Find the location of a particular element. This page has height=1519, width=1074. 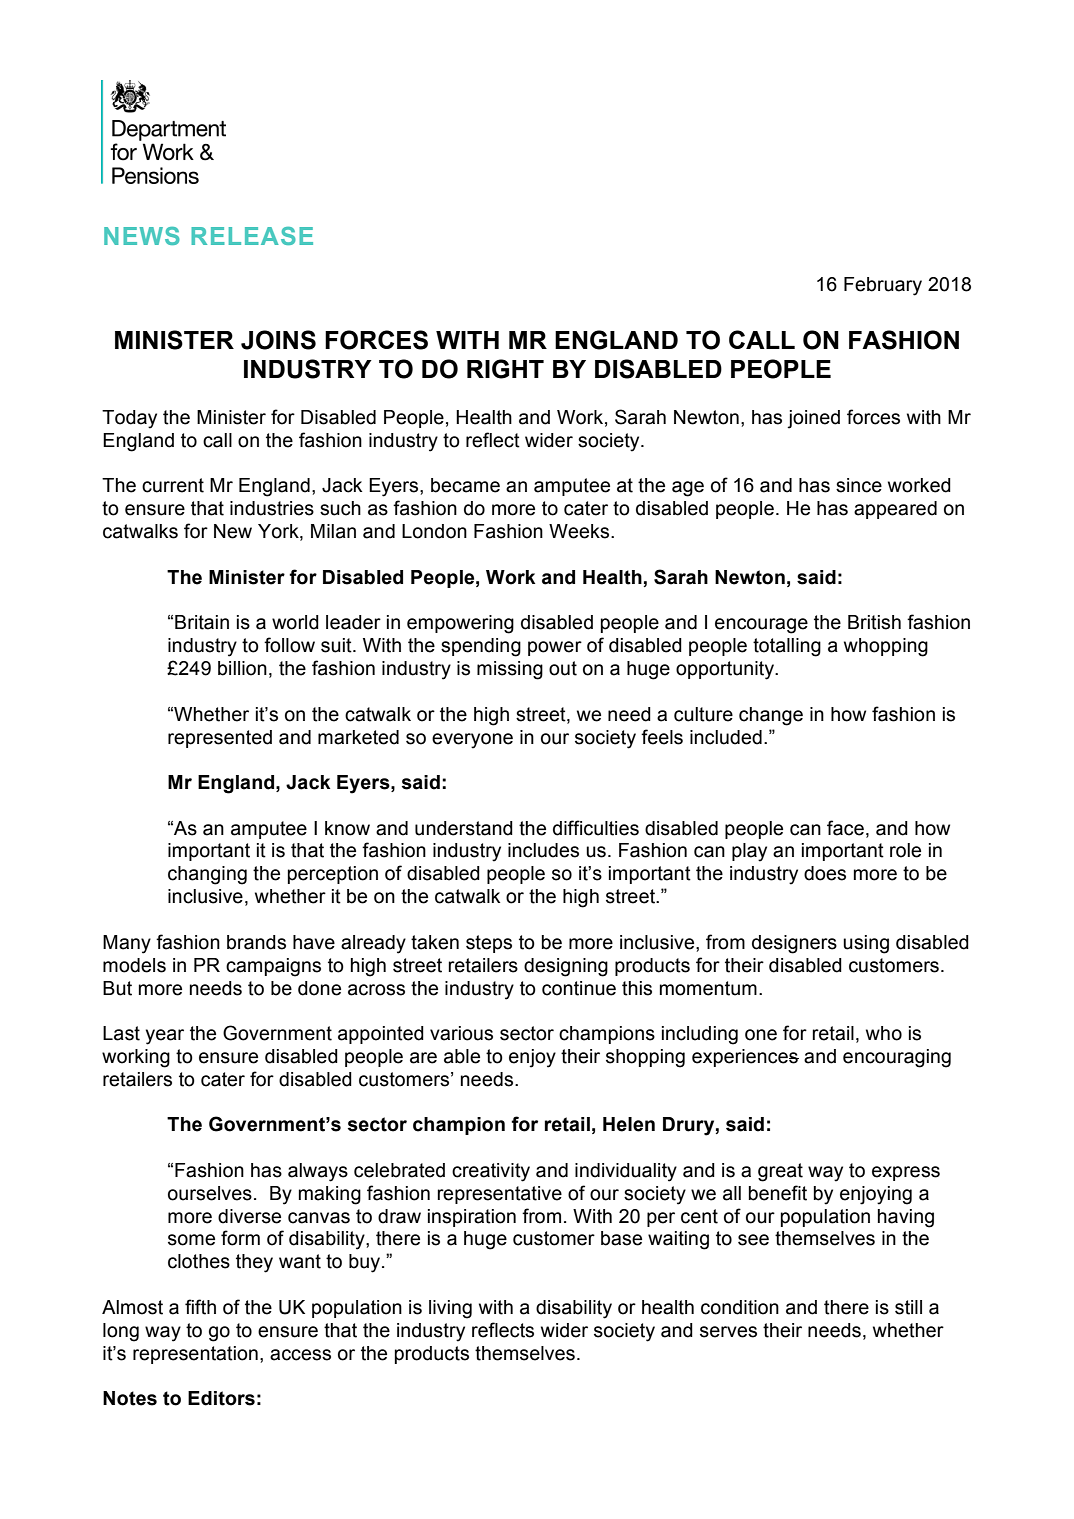

RIGHT is located at coordinates (505, 369).
